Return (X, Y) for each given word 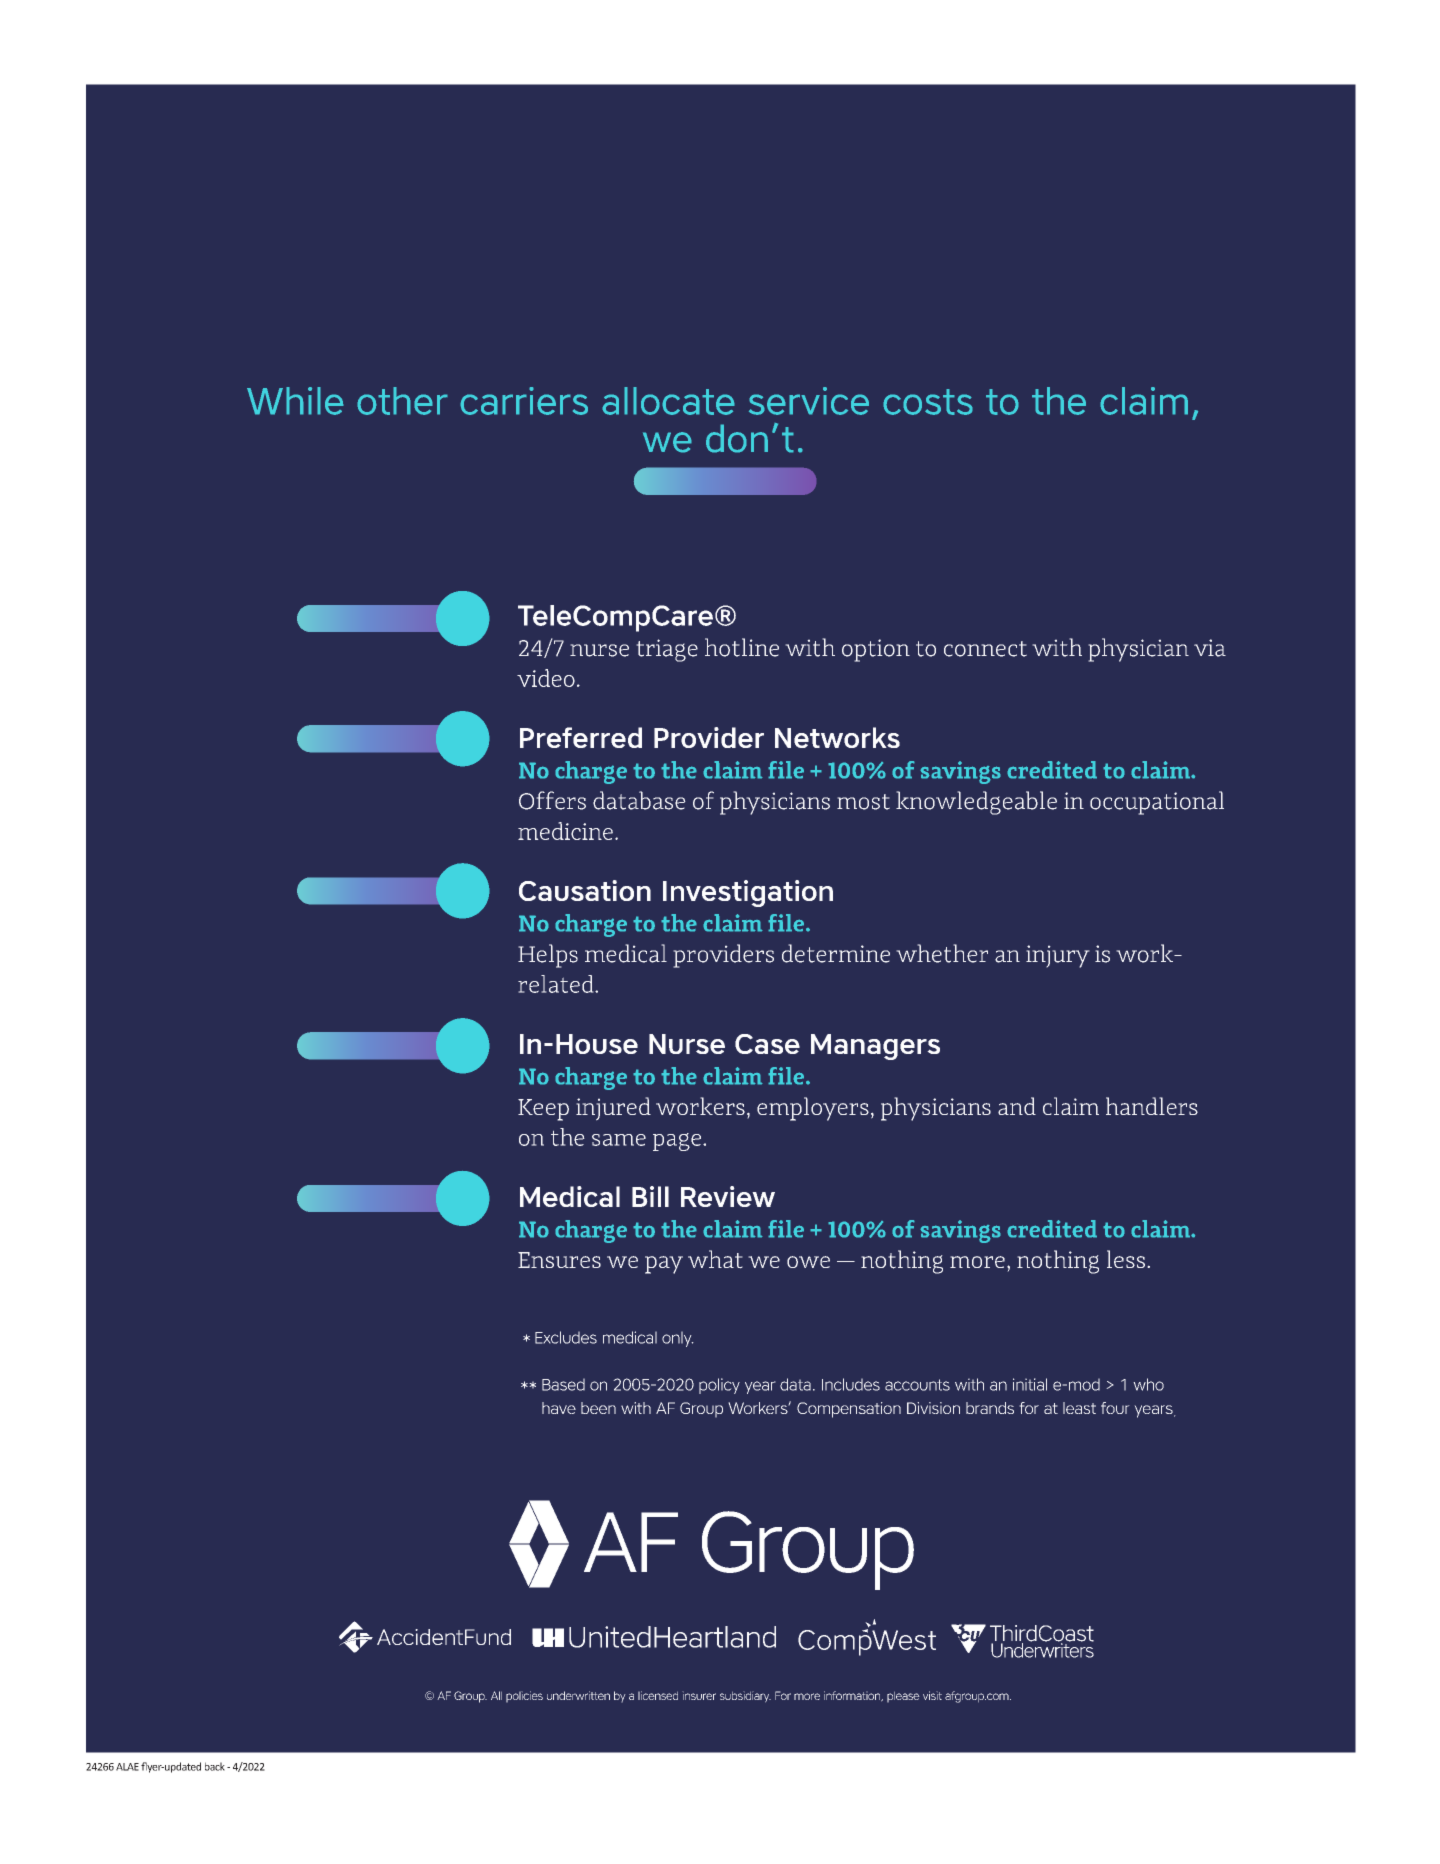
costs (928, 402)
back (215, 1766)
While (295, 401)
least (1079, 1408)
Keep (543, 1110)
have (559, 1408)
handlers (1152, 1106)
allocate (668, 401)
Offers (552, 800)
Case (767, 1044)
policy (719, 1386)
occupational (1157, 803)
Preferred (581, 737)
